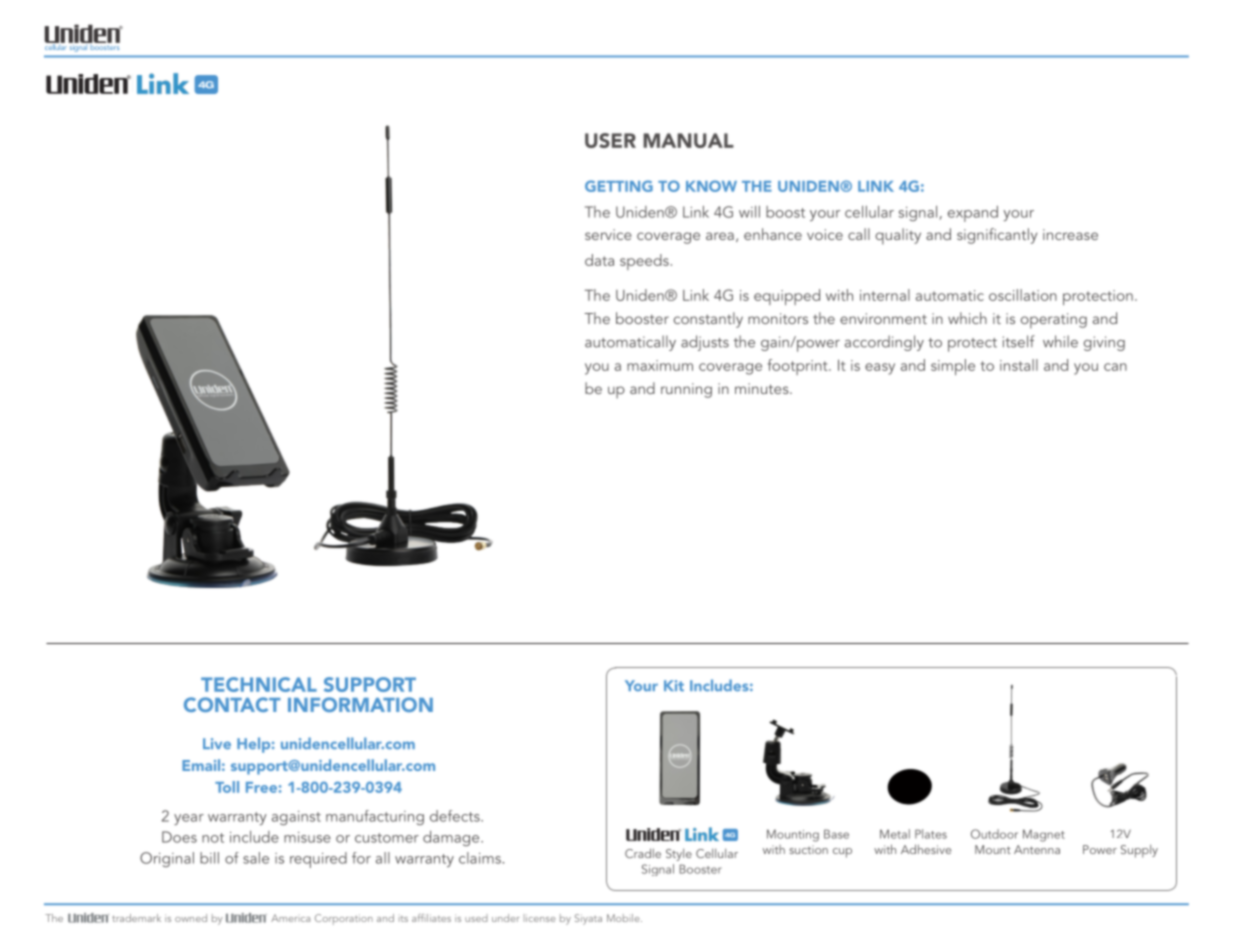 The height and width of the screenshot is (952, 1233). Describe the element at coordinates (973, 214) in the screenshot. I see `expand` at that location.
